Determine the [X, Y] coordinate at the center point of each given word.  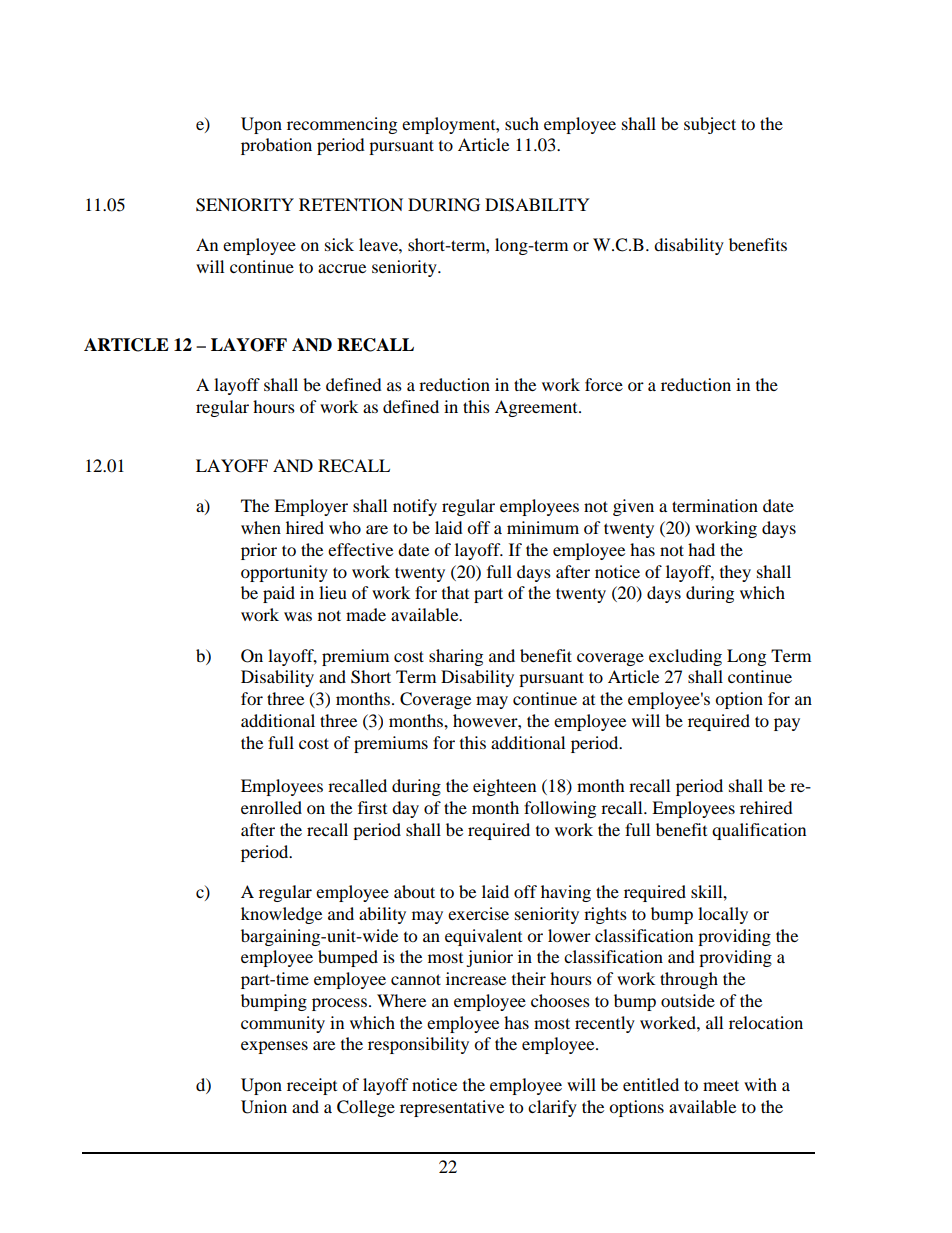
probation [276, 146]
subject [710, 125]
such [522, 123]
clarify [552, 1108]
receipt [312, 1086]
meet [721, 1085]
